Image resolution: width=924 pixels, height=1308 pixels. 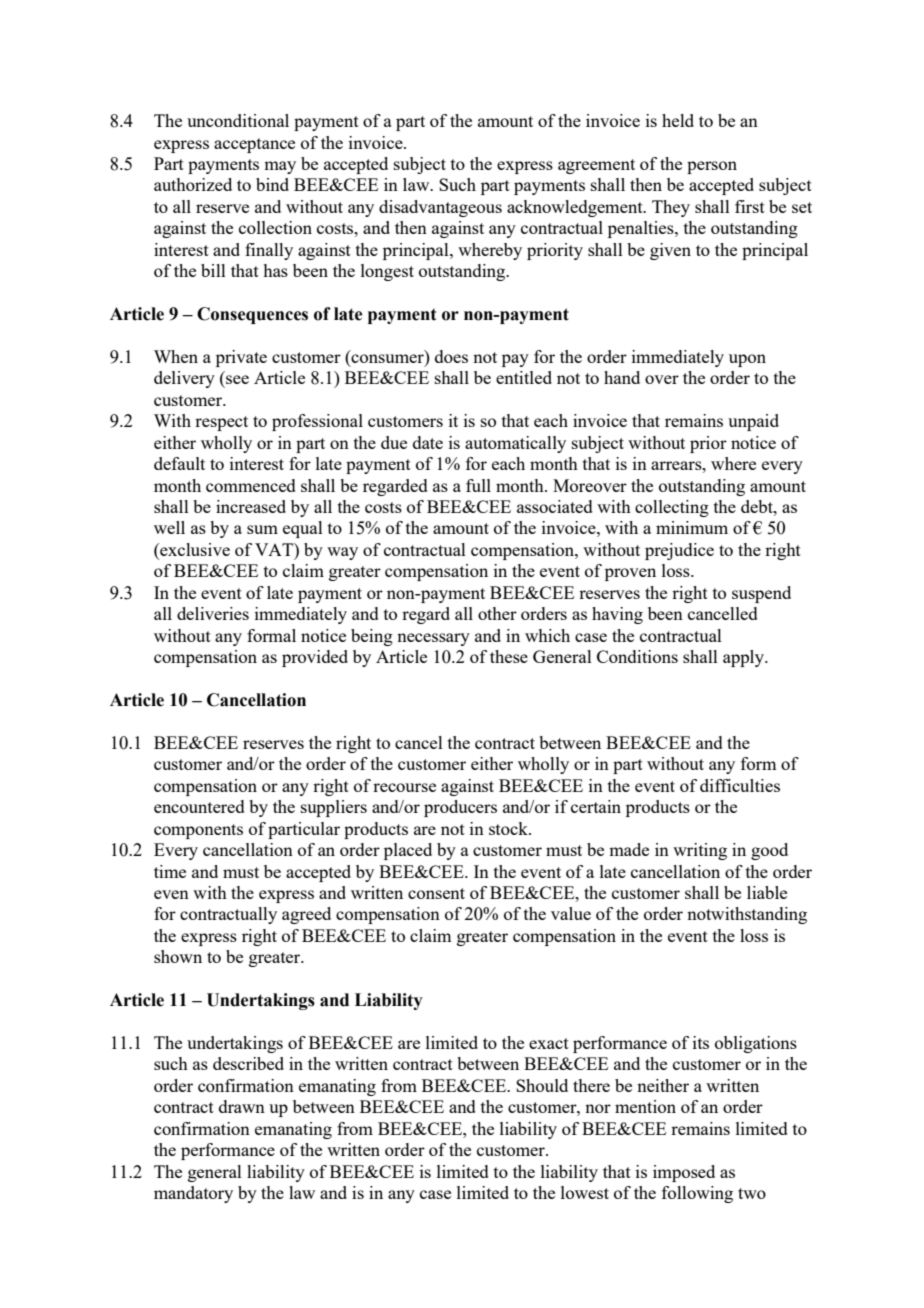 What do you see at coordinates (213, 613) in the document?
I see `deliveries` at bounding box center [213, 613].
